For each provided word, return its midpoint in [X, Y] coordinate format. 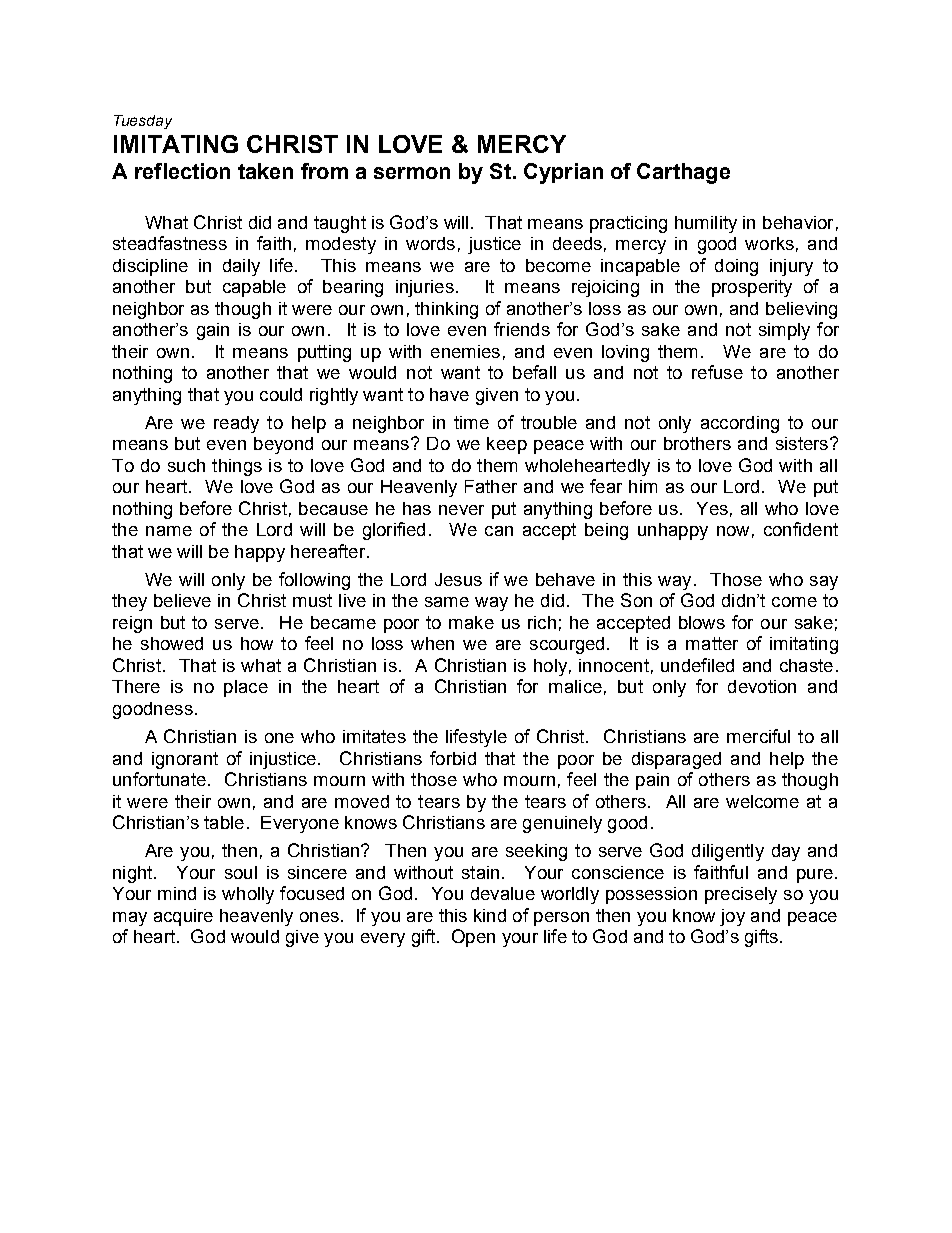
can [499, 531]
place [246, 688]
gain [213, 331]
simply [784, 331]
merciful [758, 736]
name [169, 531]
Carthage [683, 173]
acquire [183, 917]
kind [490, 915]
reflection [182, 171]
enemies [465, 351]
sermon [412, 173]
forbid [453, 758]
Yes [712, 508]
